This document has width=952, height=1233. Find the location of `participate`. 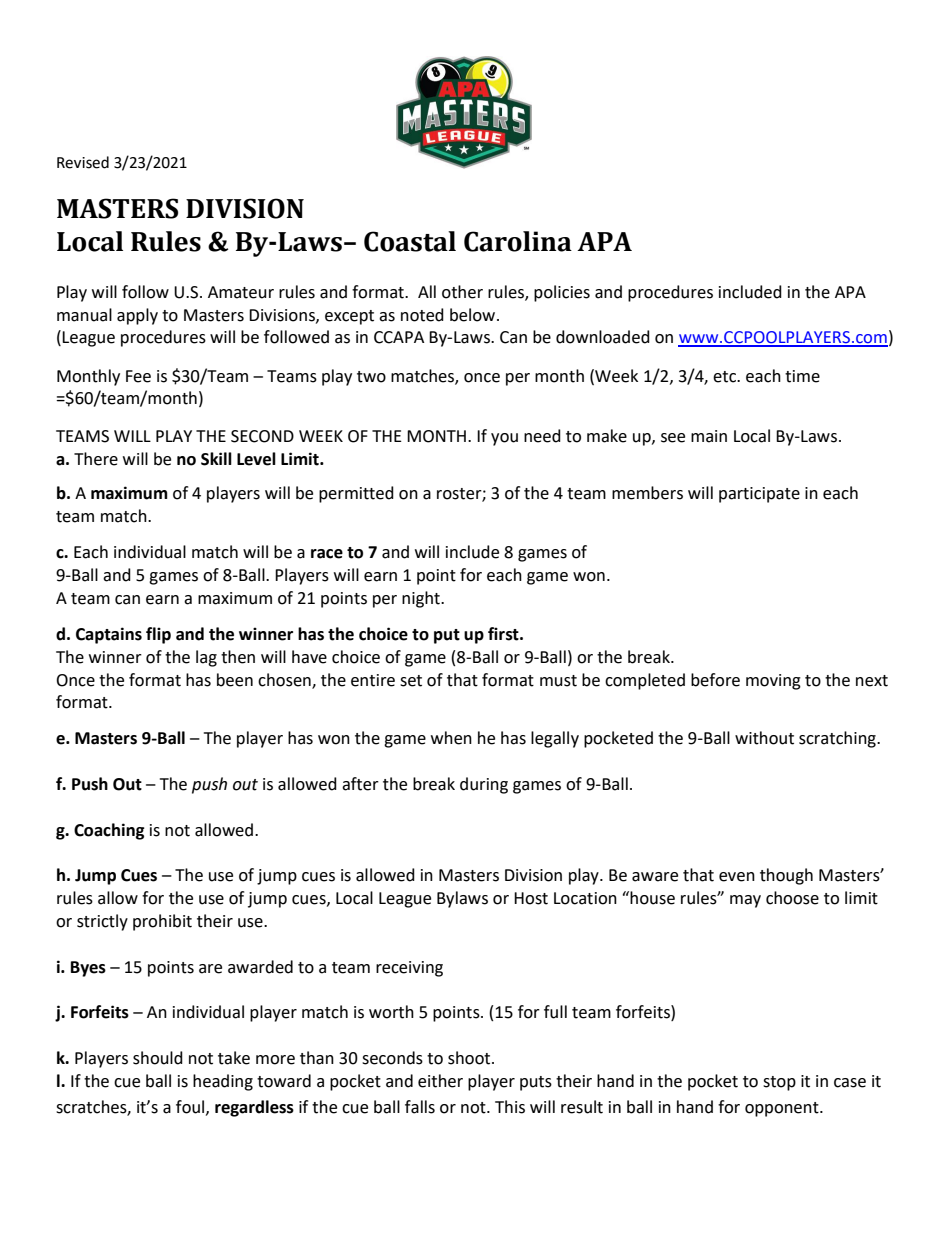

participate is located at coordinates (759, 495).
